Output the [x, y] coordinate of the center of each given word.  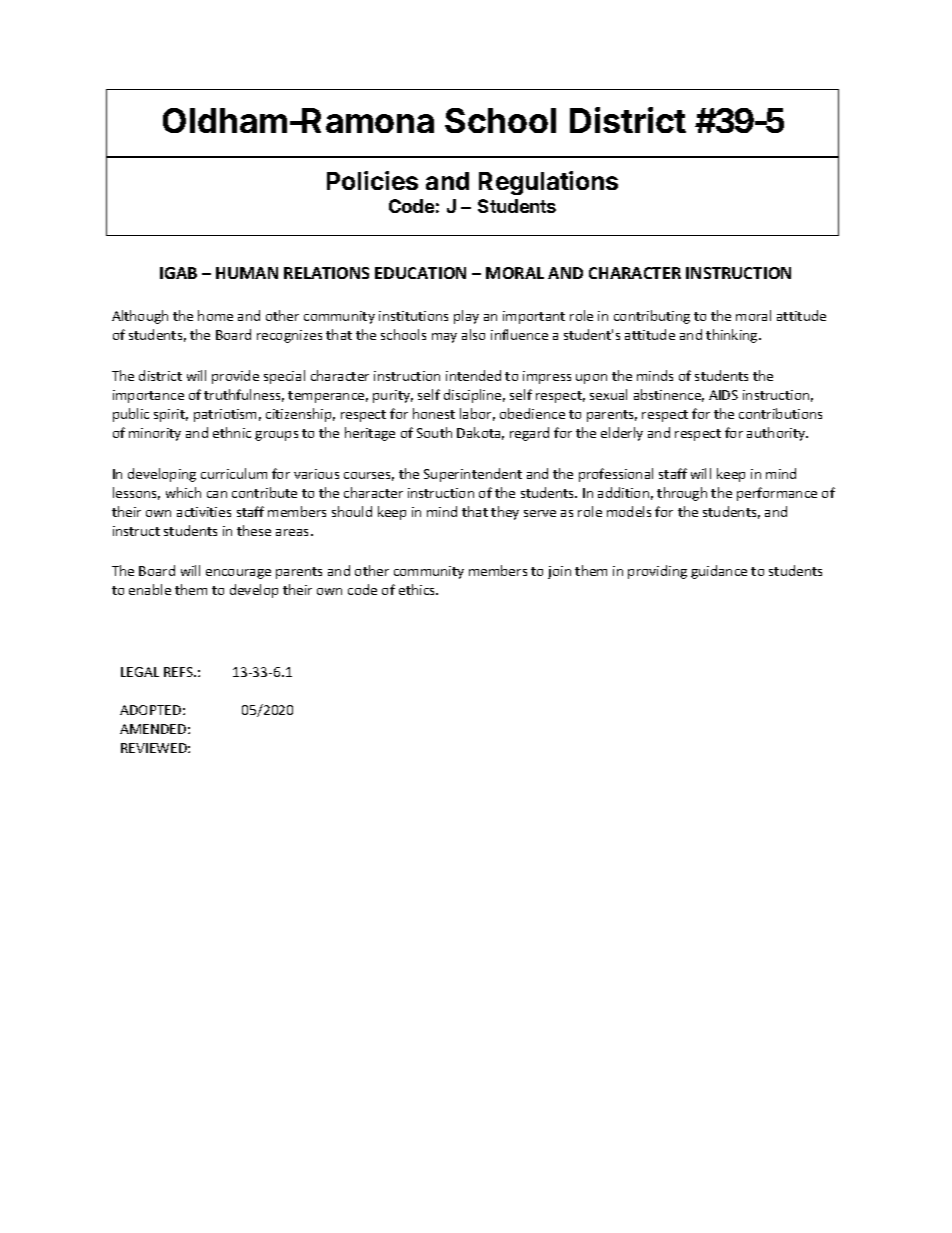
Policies [372, 180]
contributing [652, 317]
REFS [180, 672]
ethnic [232, 432]
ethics [418, 589]
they [505, 513]
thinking [733, 336]
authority [777, 434]
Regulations [548, 183]
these [254, 530]
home [215, 315]
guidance [719, 572]
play [466, 317]
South [434, 432]
